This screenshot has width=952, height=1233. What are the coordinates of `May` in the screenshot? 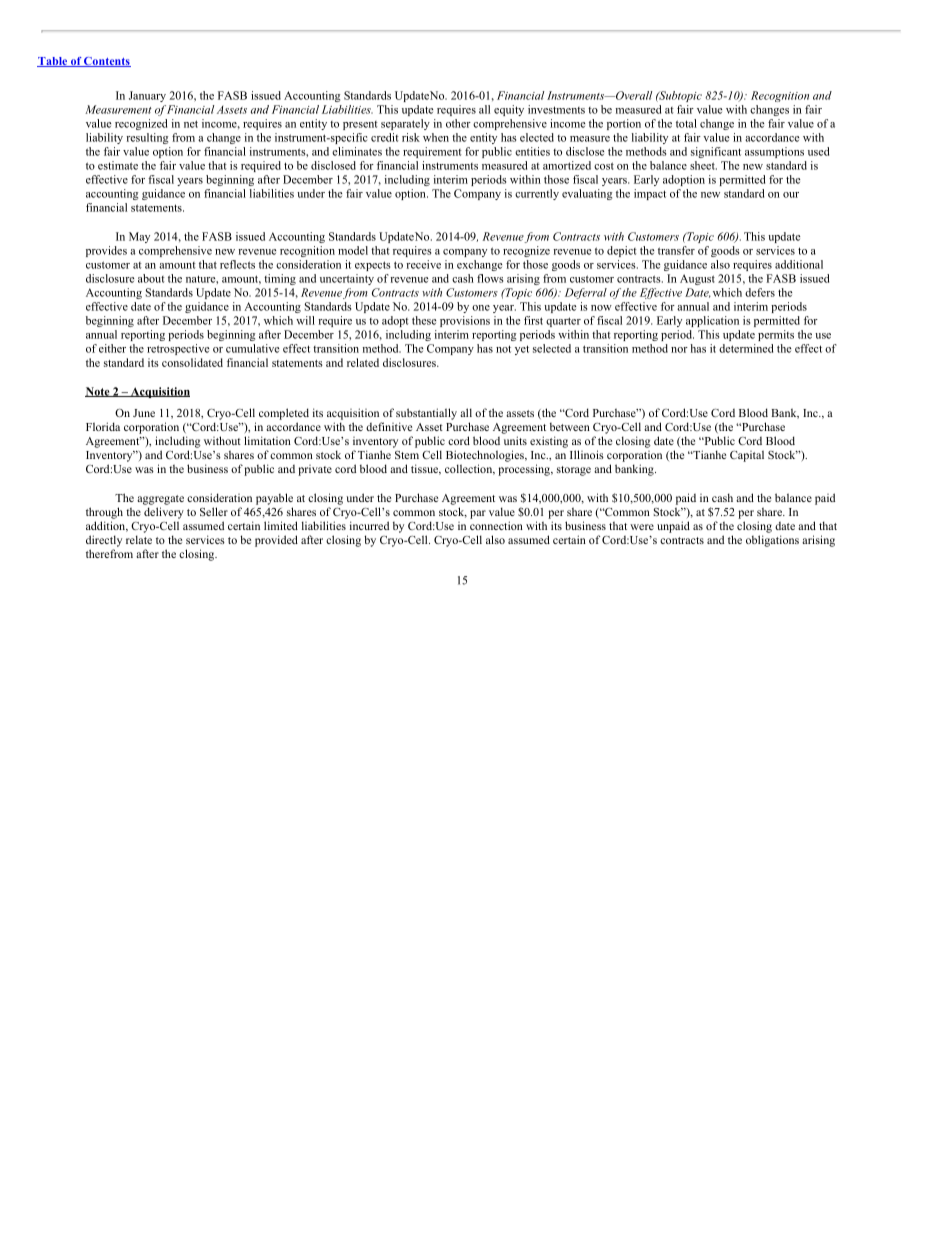 It's located at (139, 237).
